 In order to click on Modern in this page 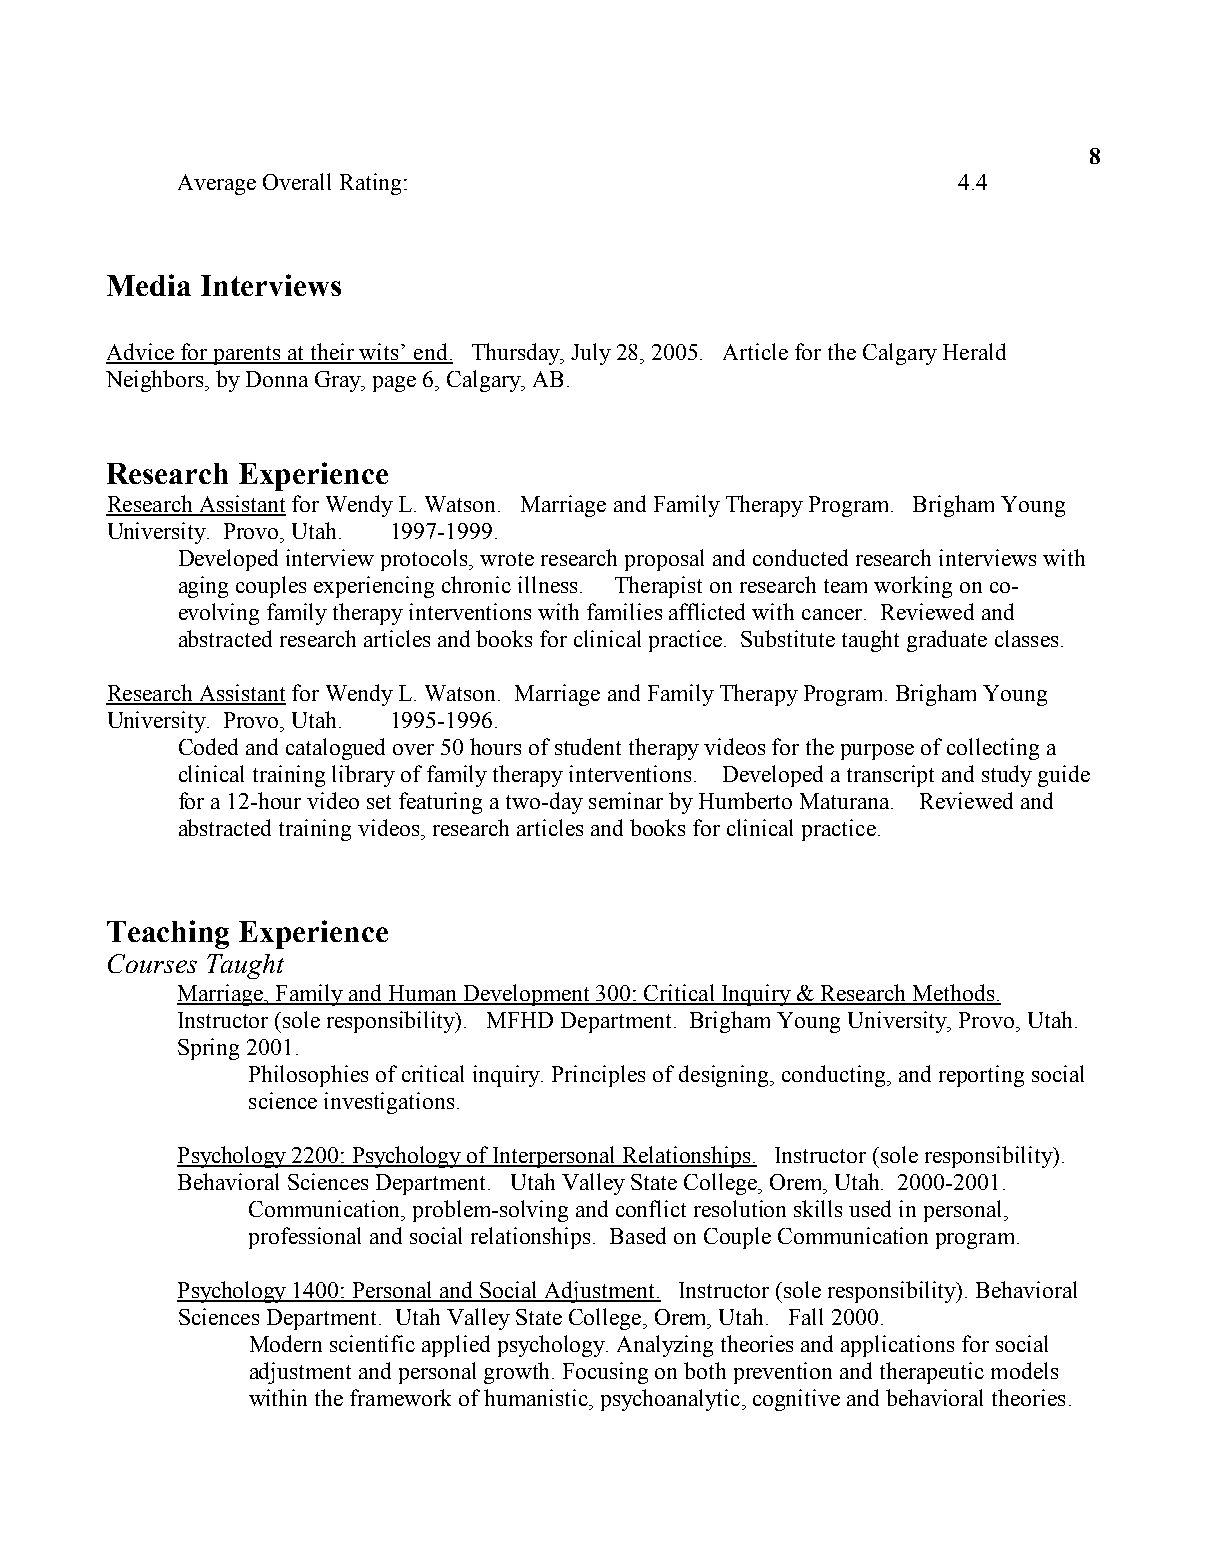, I will do `click(286, 1343)`.
